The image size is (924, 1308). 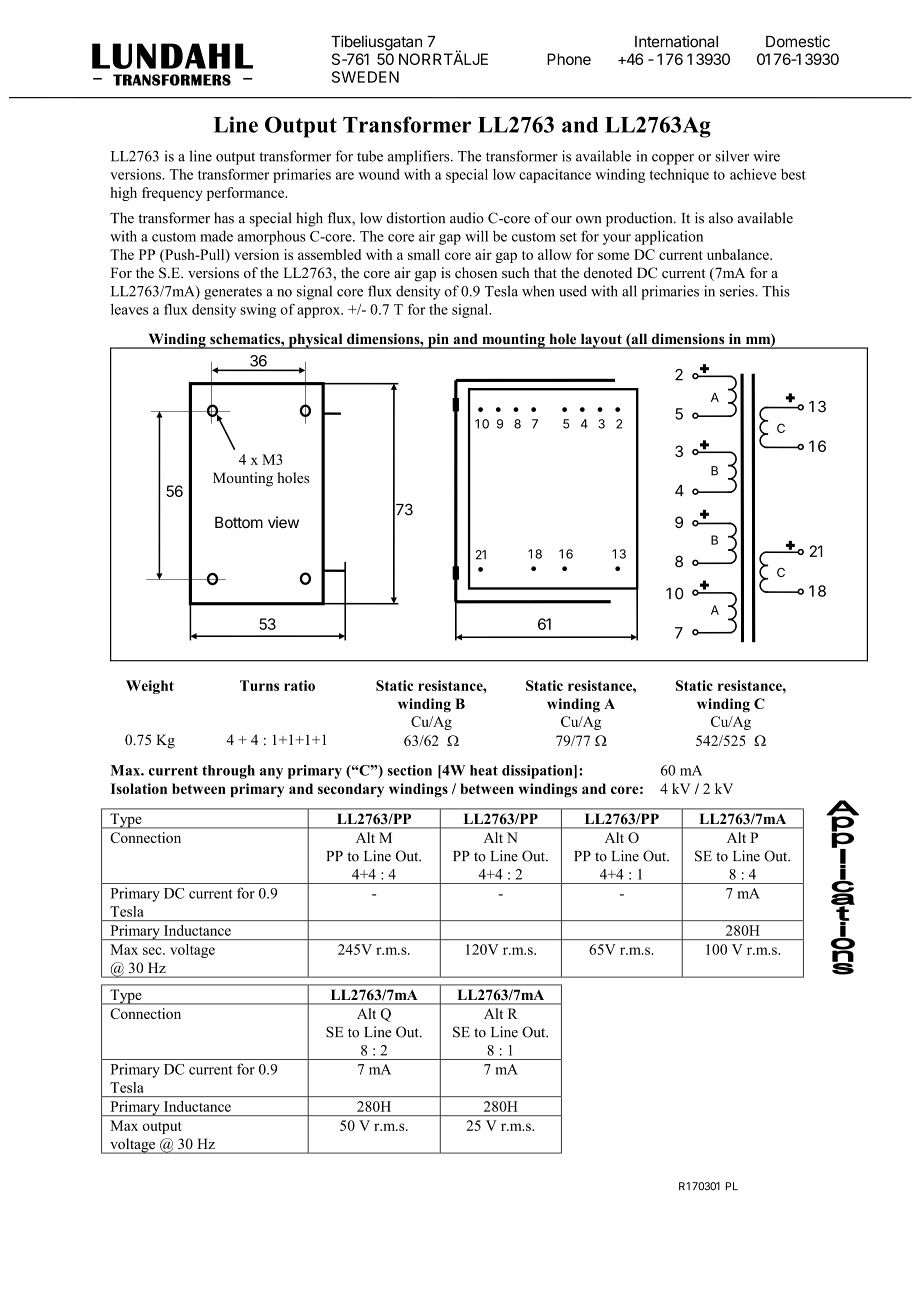 What do you see at coordinates (569, 59) in the document?
I see `Phone` at bounding box center [569, 59].
